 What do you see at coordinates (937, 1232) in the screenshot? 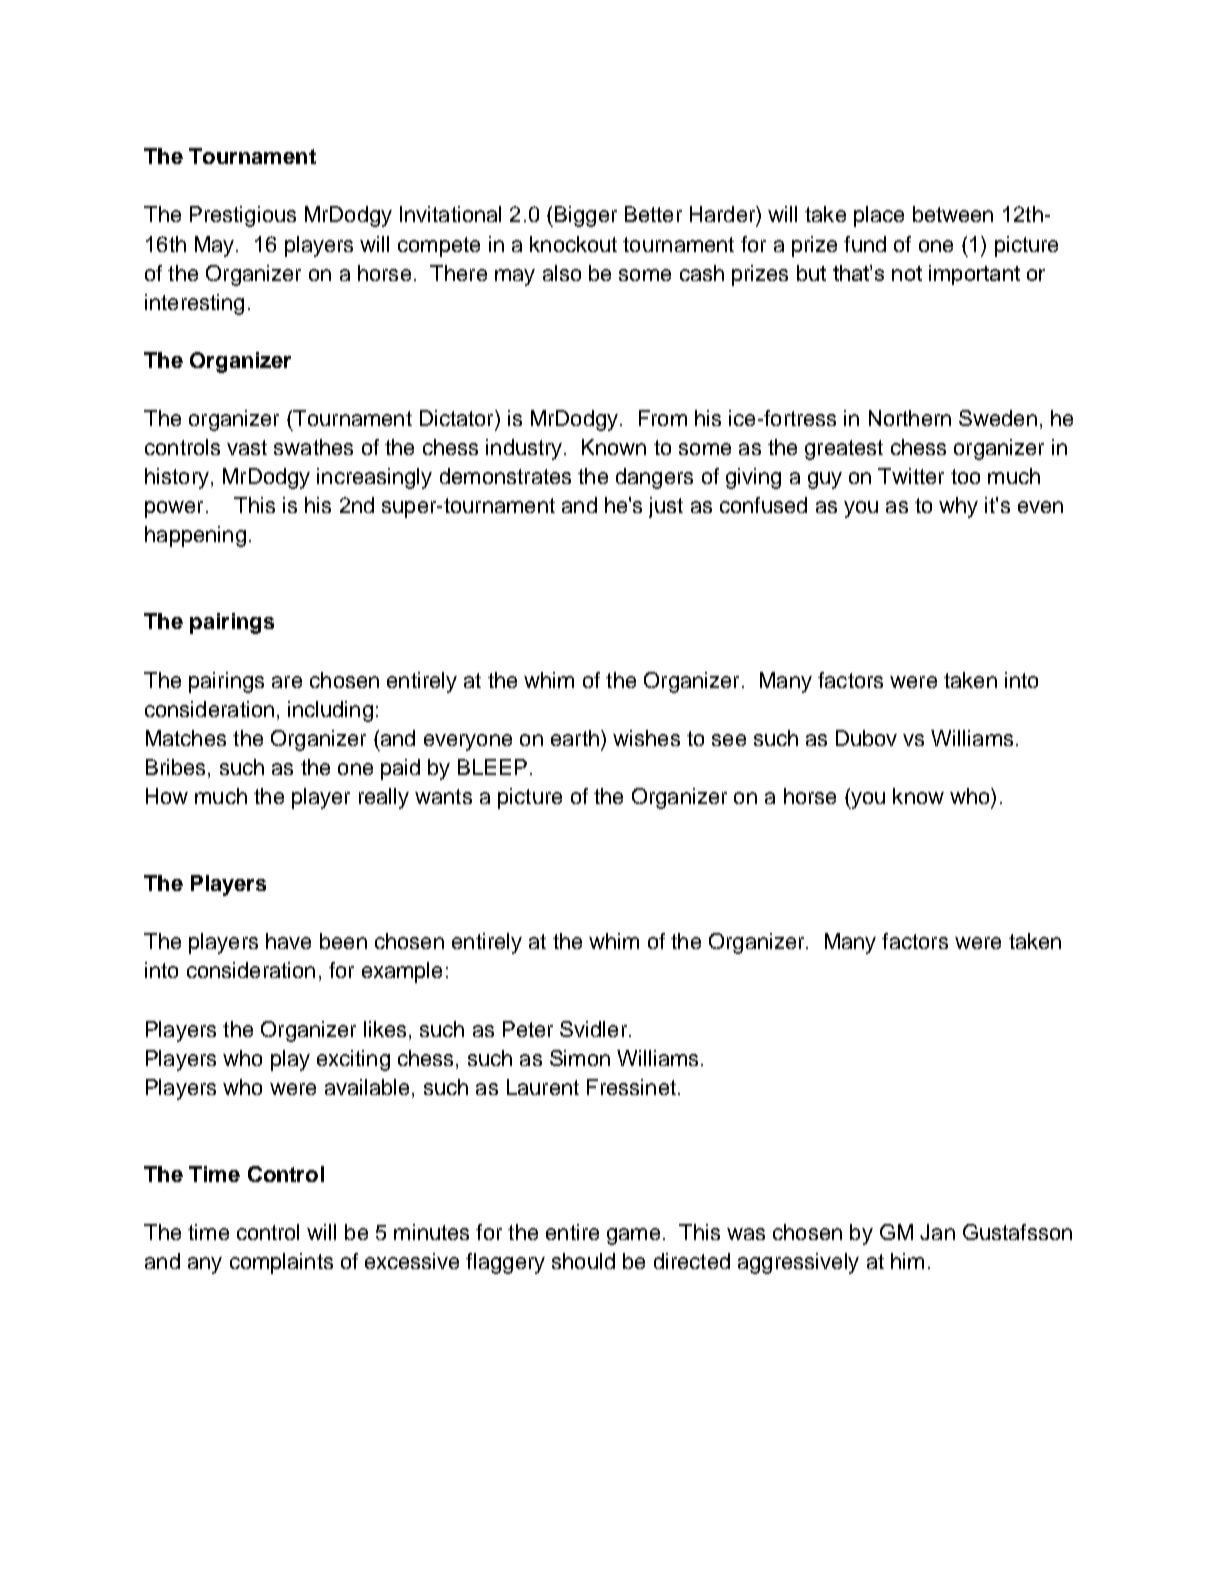
I see `Jan` at bounding box center [937, 1232].
